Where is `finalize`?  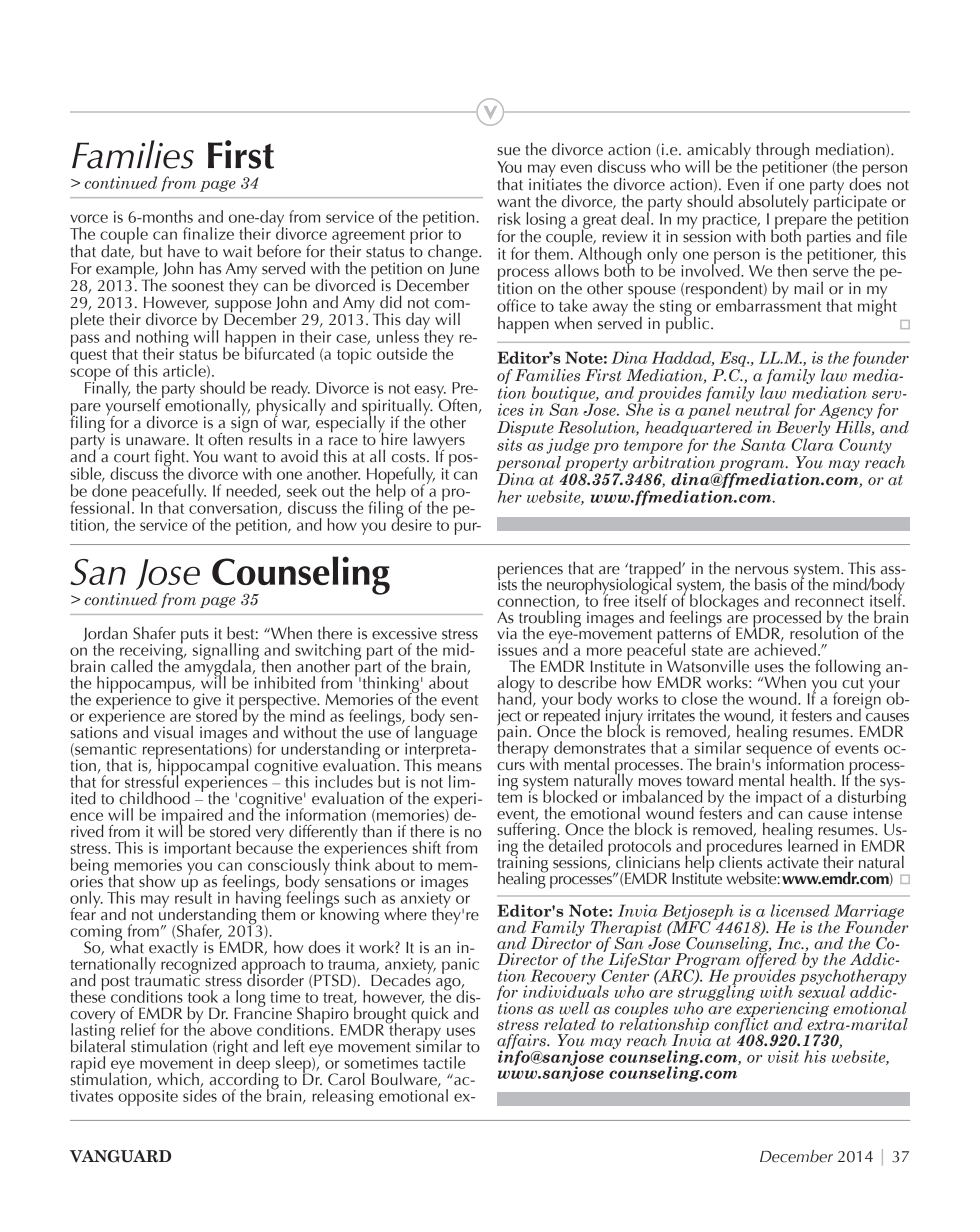 finalize is located at coordinates (208, 233).
